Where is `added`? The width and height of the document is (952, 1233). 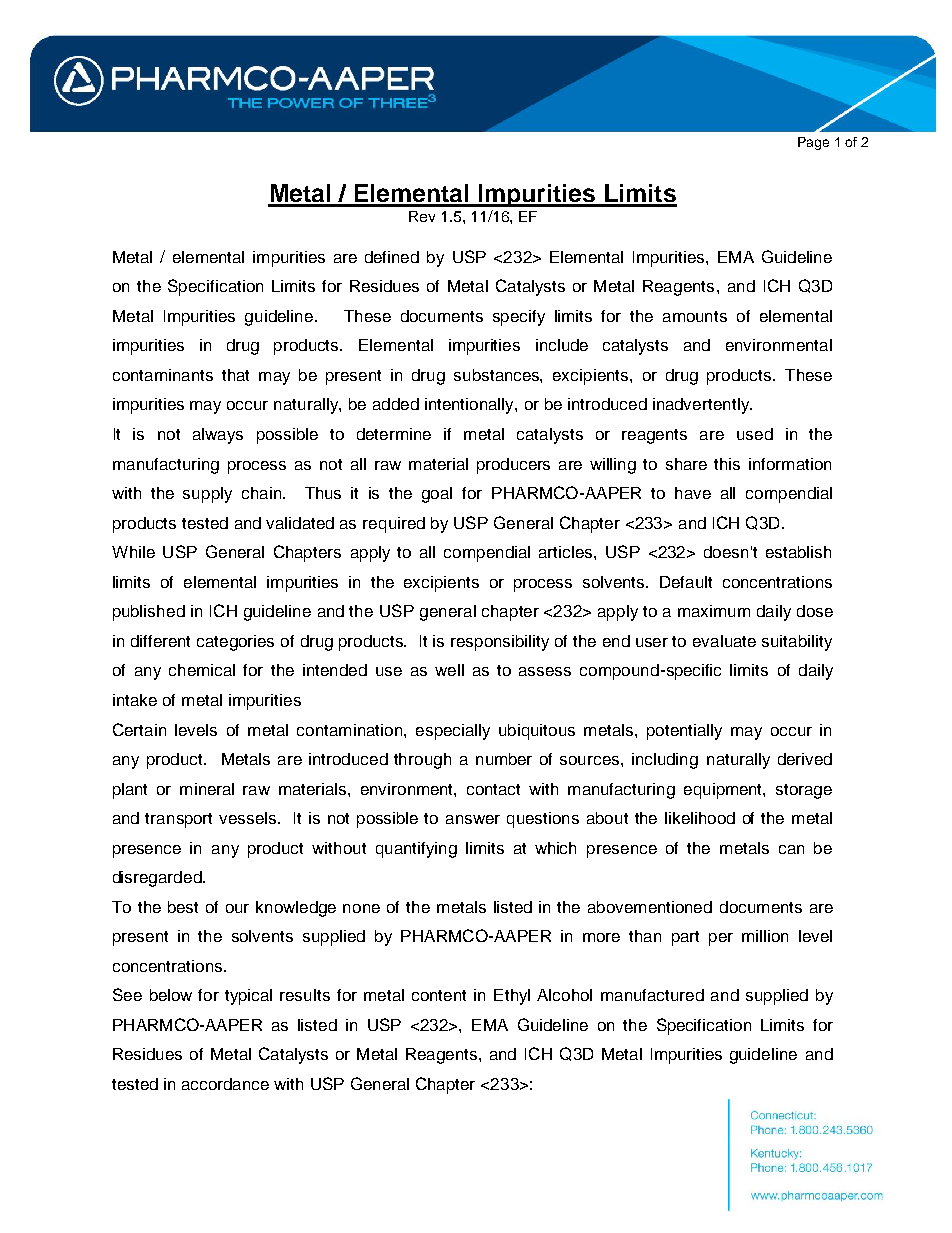 added is located at coordinates (396, 404).
